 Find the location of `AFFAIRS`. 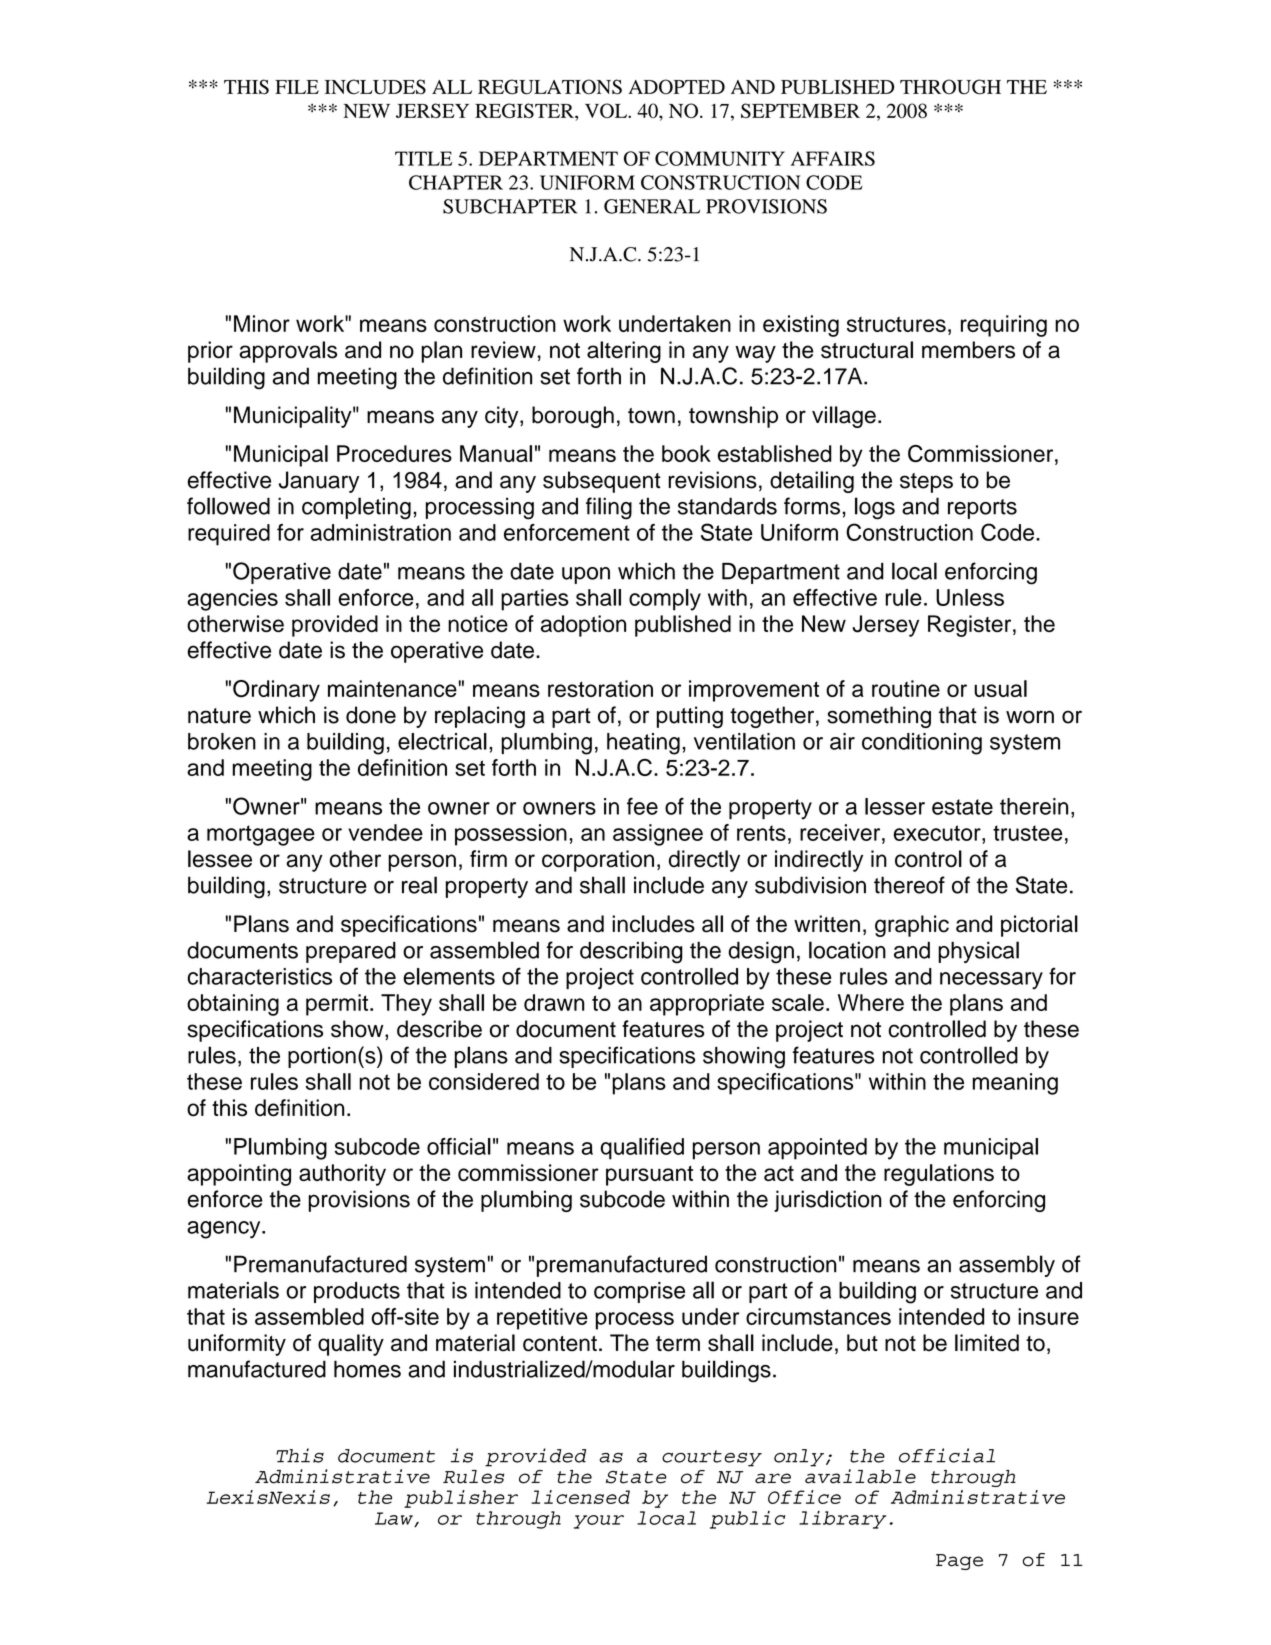

AFFAIRS is located at coordinates (833, 158).
